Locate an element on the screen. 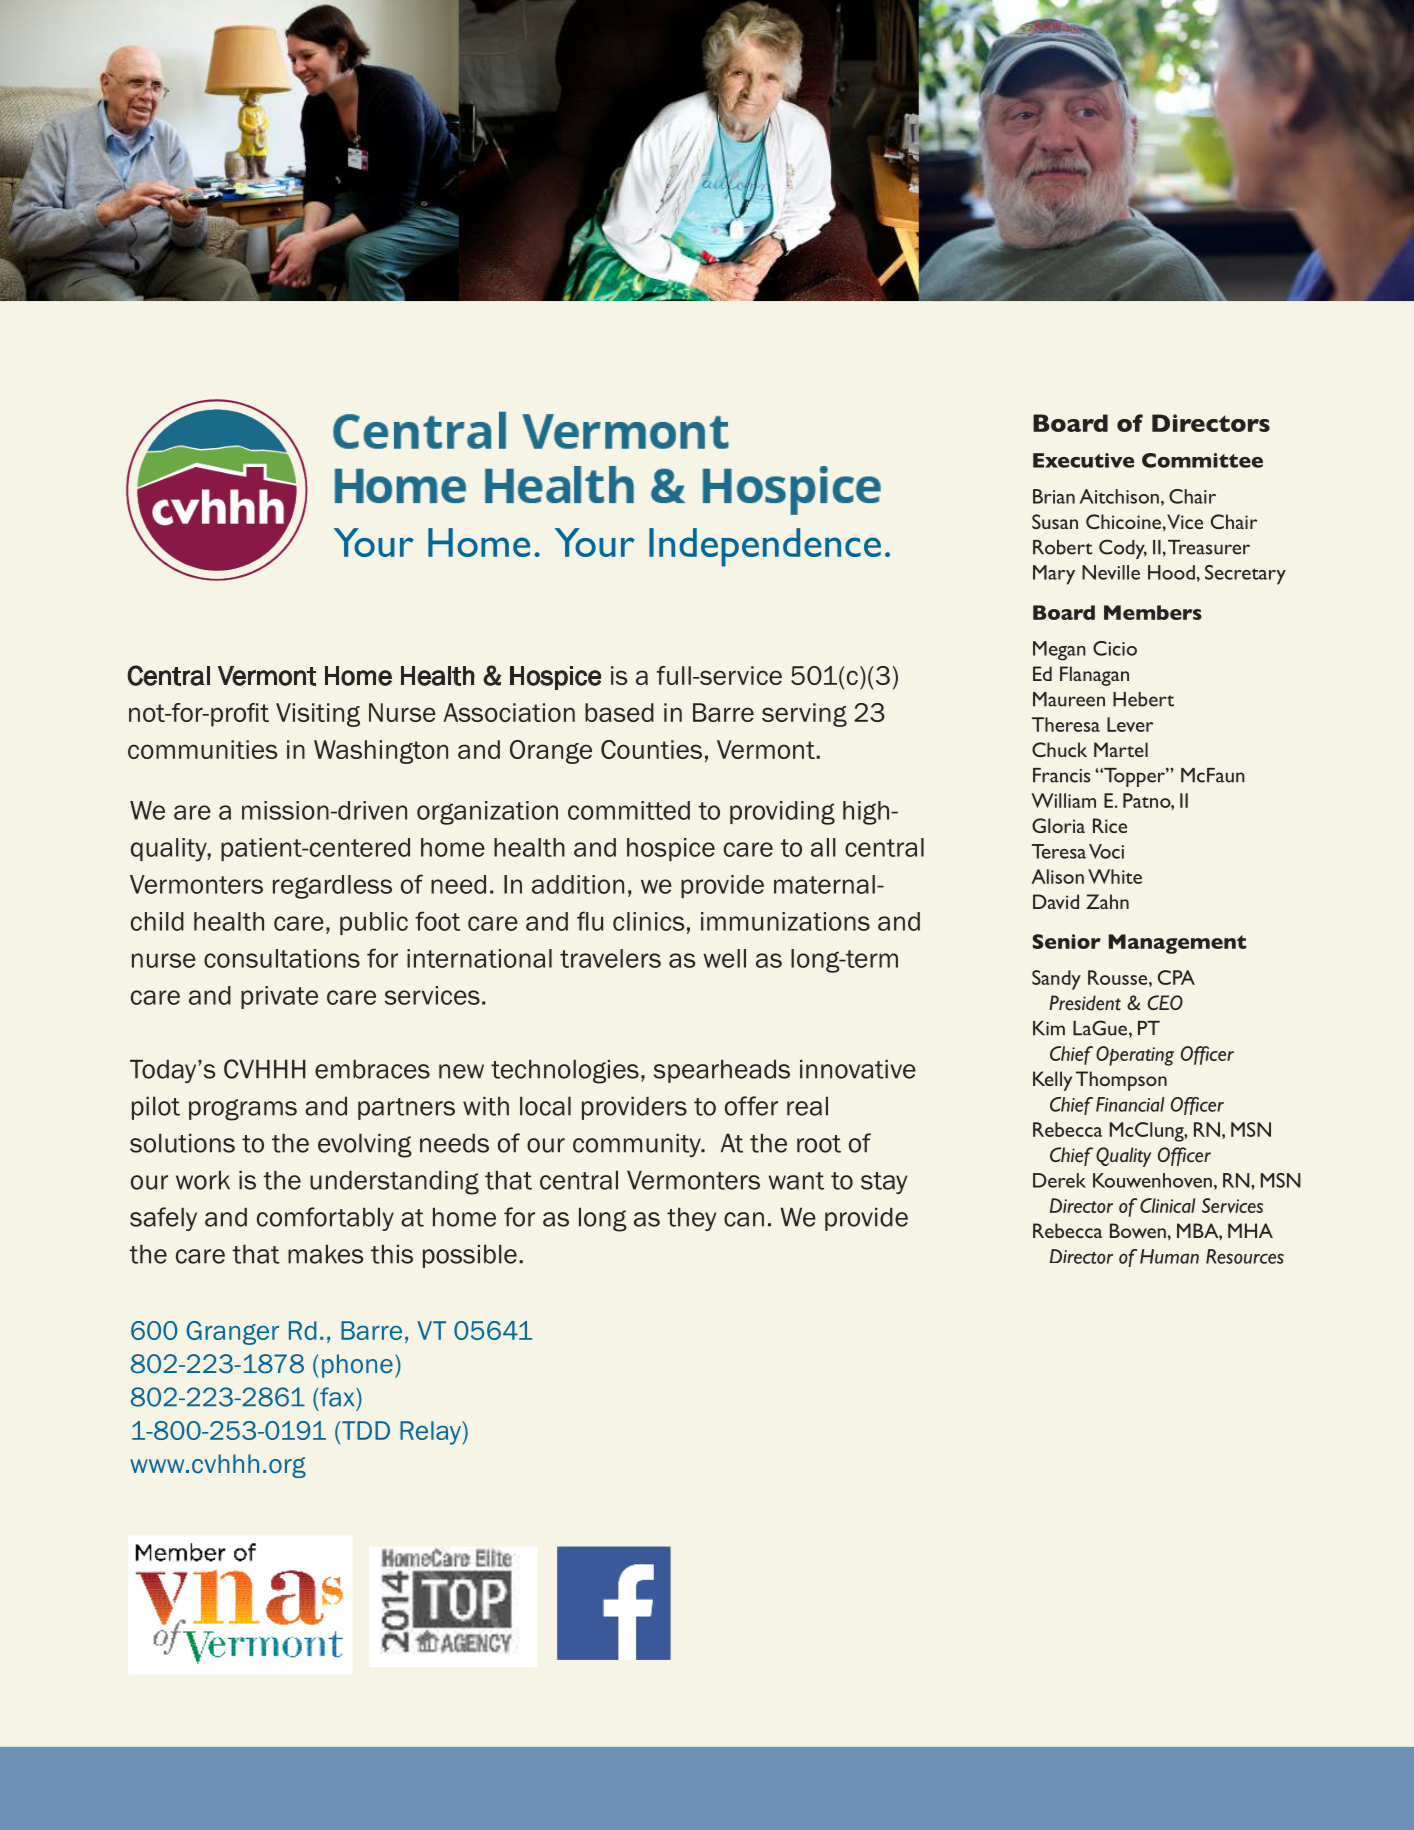 Image resolution: width=1414 pixels, height=1830 pixels. Lever is located at coordinates (1130, 724).
